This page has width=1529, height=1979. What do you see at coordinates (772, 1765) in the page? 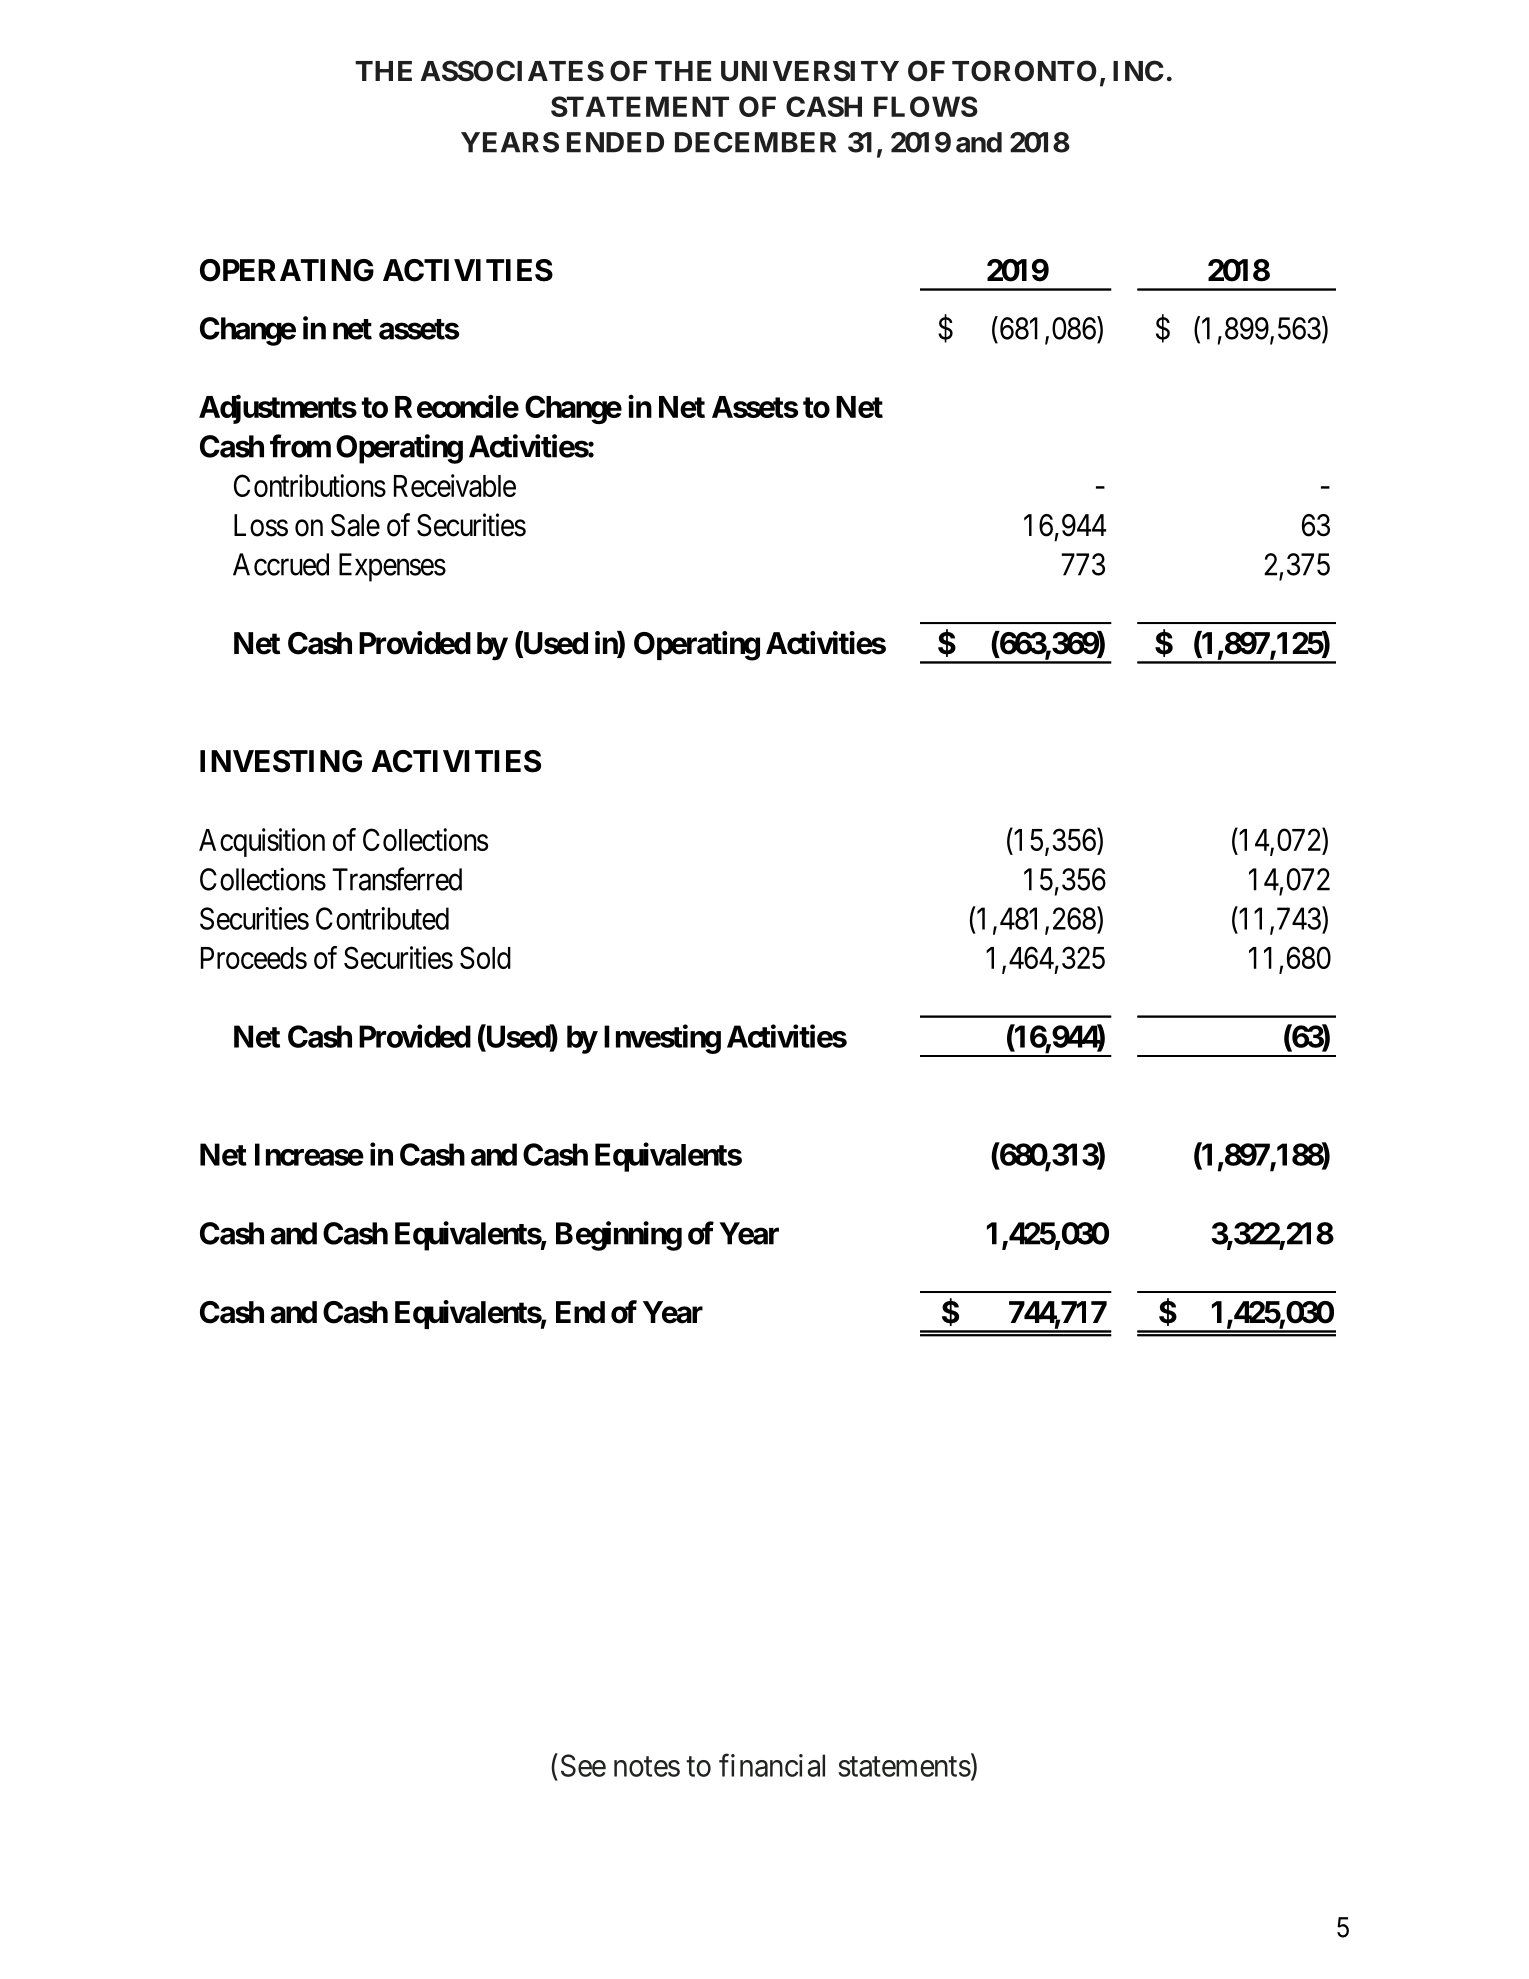
I see `financial` at bounding box center [772, 1765].
